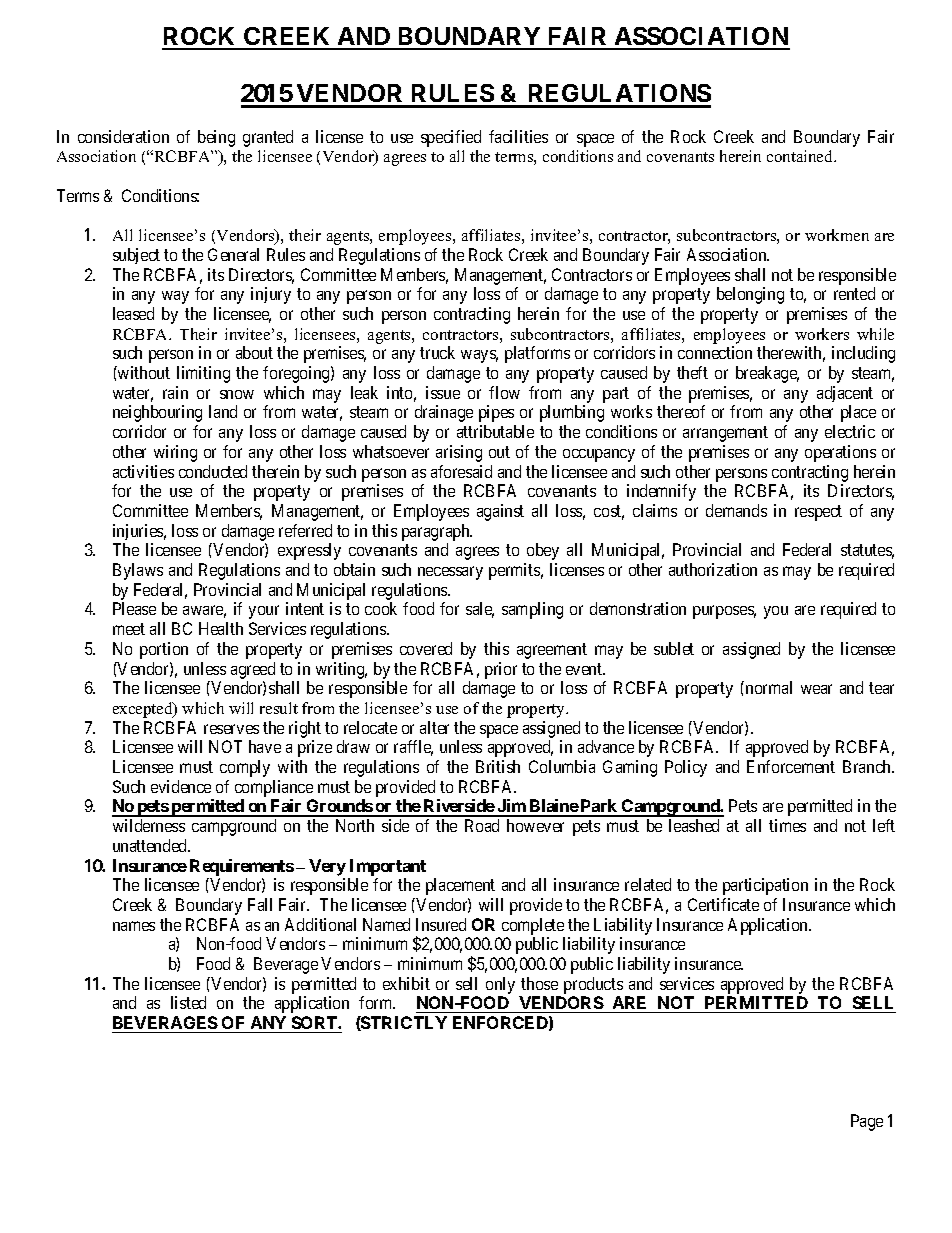 The width and height of the screenshot is (952, 1233). I want to click on British, so click(498, 766).
